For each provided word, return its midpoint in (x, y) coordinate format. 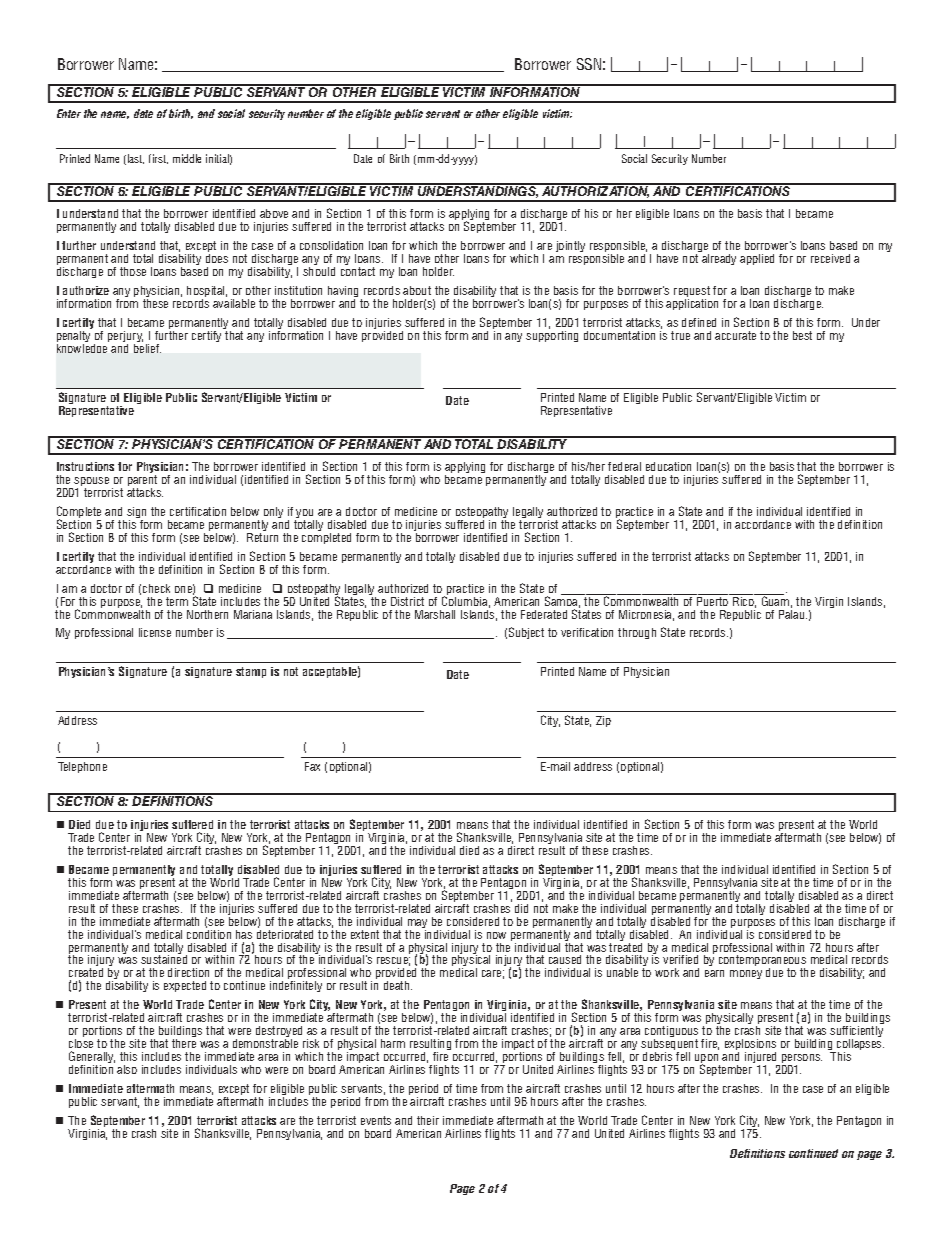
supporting (552, 336)
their (428, 1120)
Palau (793, 614)
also (127, 1069)
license (155, 632)
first (158, 159)
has (244, 934)
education (668, 466)
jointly (570, 246)
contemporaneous (762, 962)
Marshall (435, 614)
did (521, 908)
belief (147, 348)
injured (762, 1059)
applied (757, 259)
